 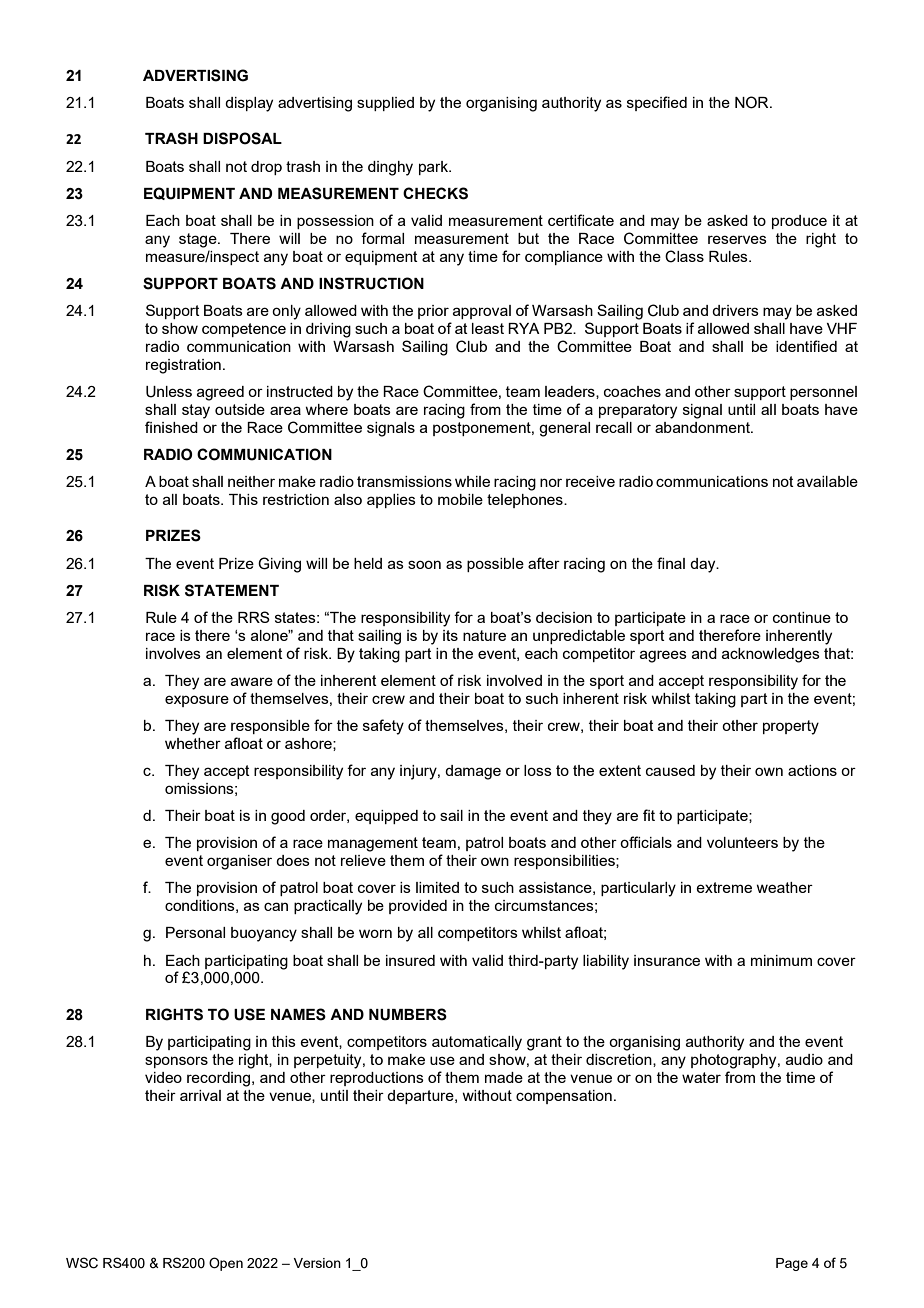 I want to click on produce, so click(x=799, y=222).
